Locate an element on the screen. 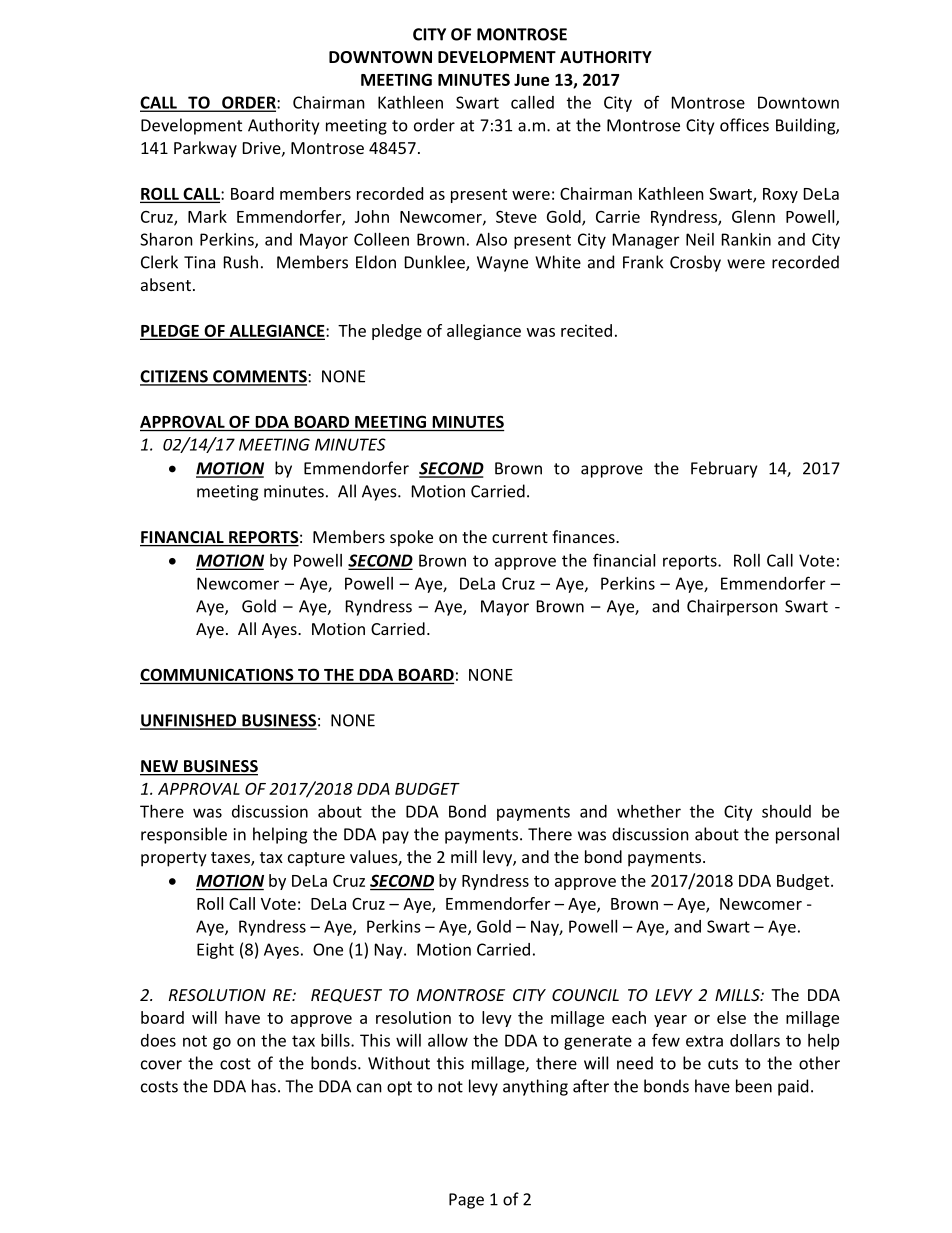  COMMENTS is located at coordinates (260, 377).
